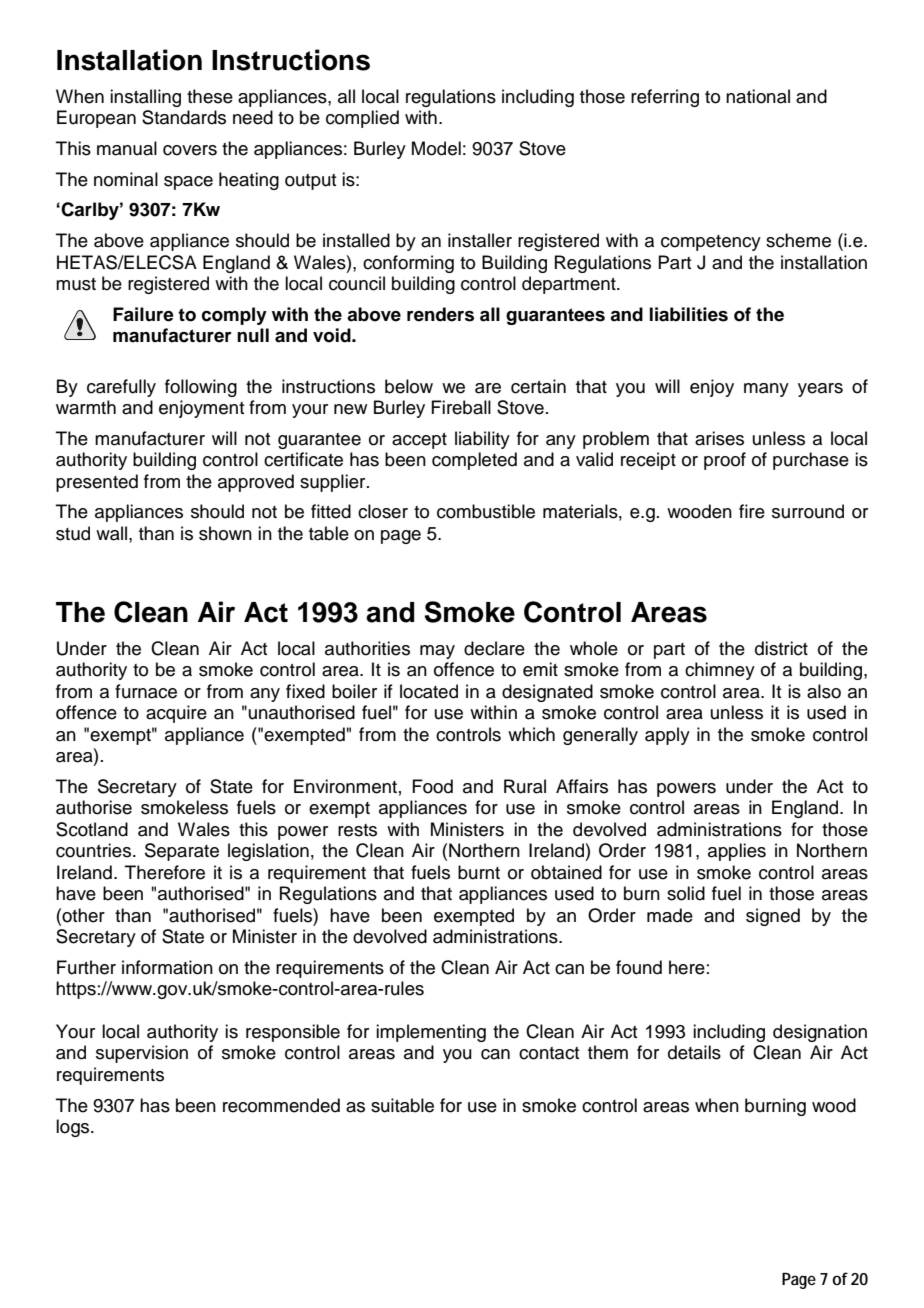 The width and height of the screenshot is (924, 1308). I want to click on supervision, so click(142, 1054).
